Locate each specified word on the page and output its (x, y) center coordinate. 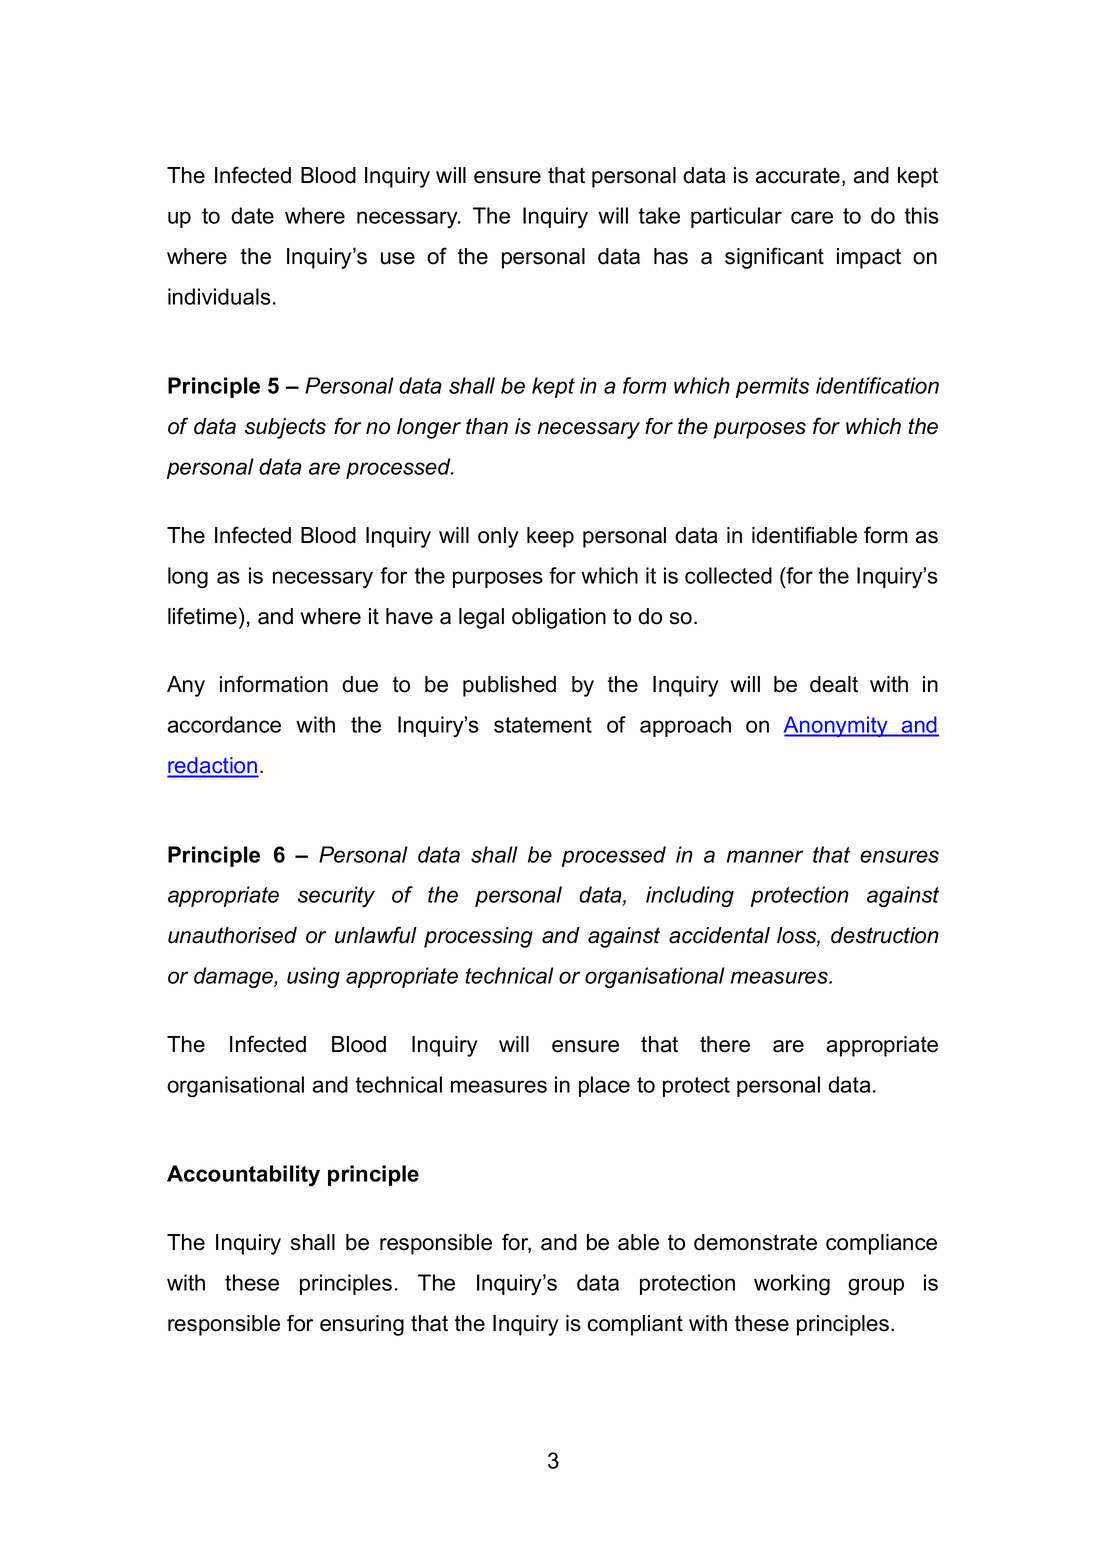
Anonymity (837, 726)
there (725, 1044)
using (313, 977)
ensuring (362, 1325)
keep (550, 537)
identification (877, 385)
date (252, 215)
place (604, 1086)
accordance (224, 724)
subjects (285, 428)
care (812, 217)
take (659, 215)
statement (543, 725)
